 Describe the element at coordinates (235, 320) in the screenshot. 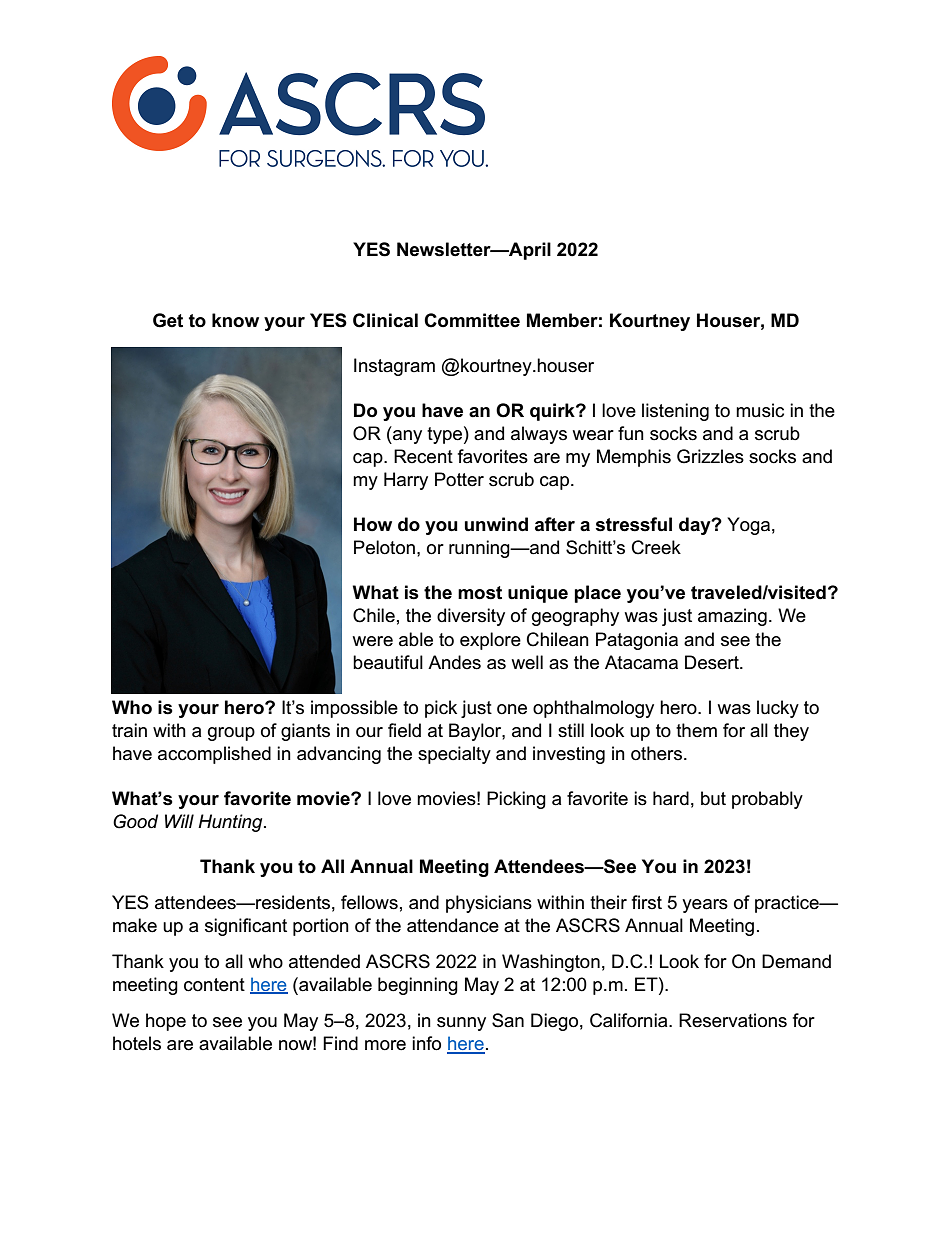

I see `know` at that location.
